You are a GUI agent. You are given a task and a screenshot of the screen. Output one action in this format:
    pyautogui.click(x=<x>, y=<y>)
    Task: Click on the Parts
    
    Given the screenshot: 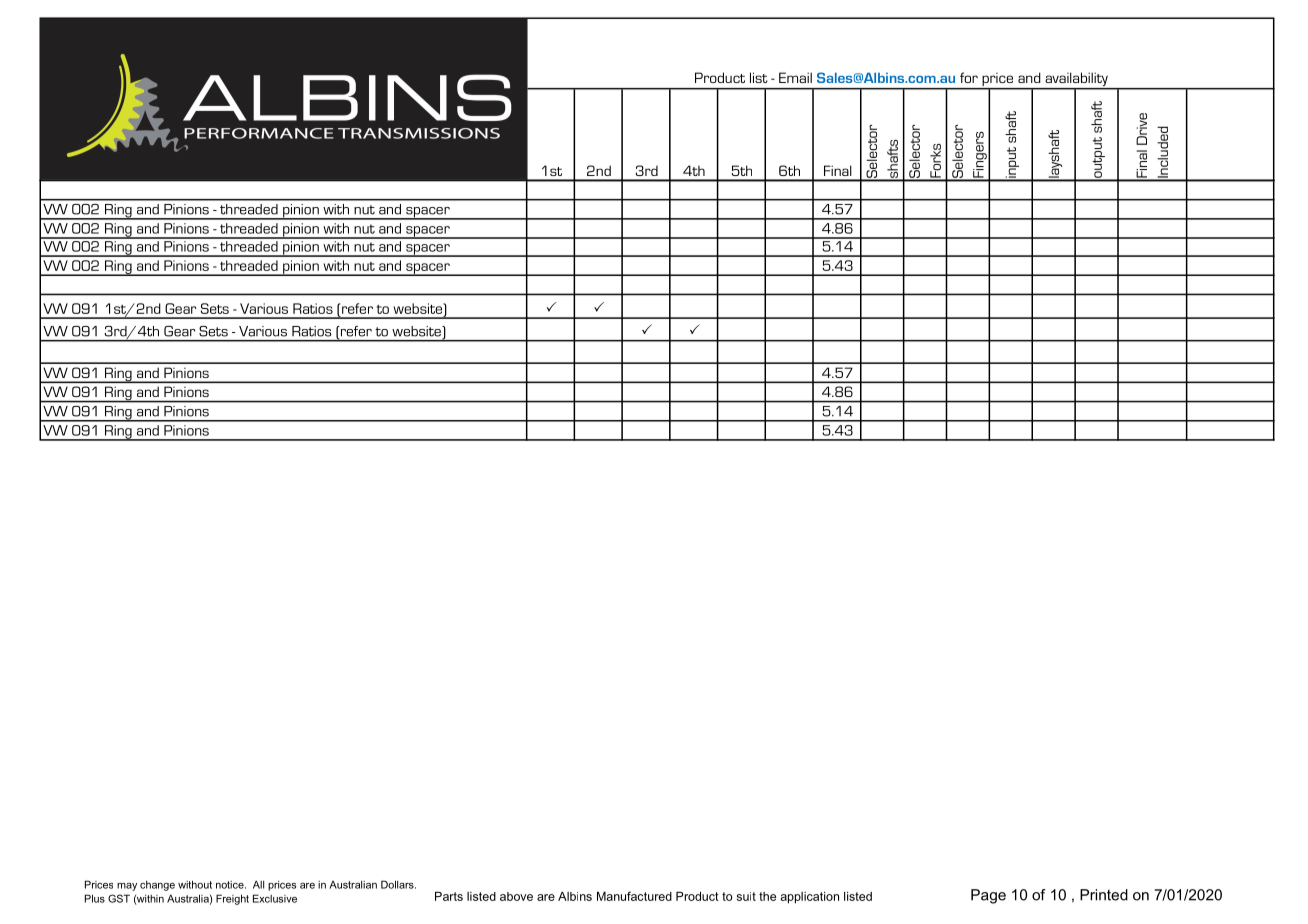 What is the action you would take?
    pyautogui.click(x=449, y=896)
